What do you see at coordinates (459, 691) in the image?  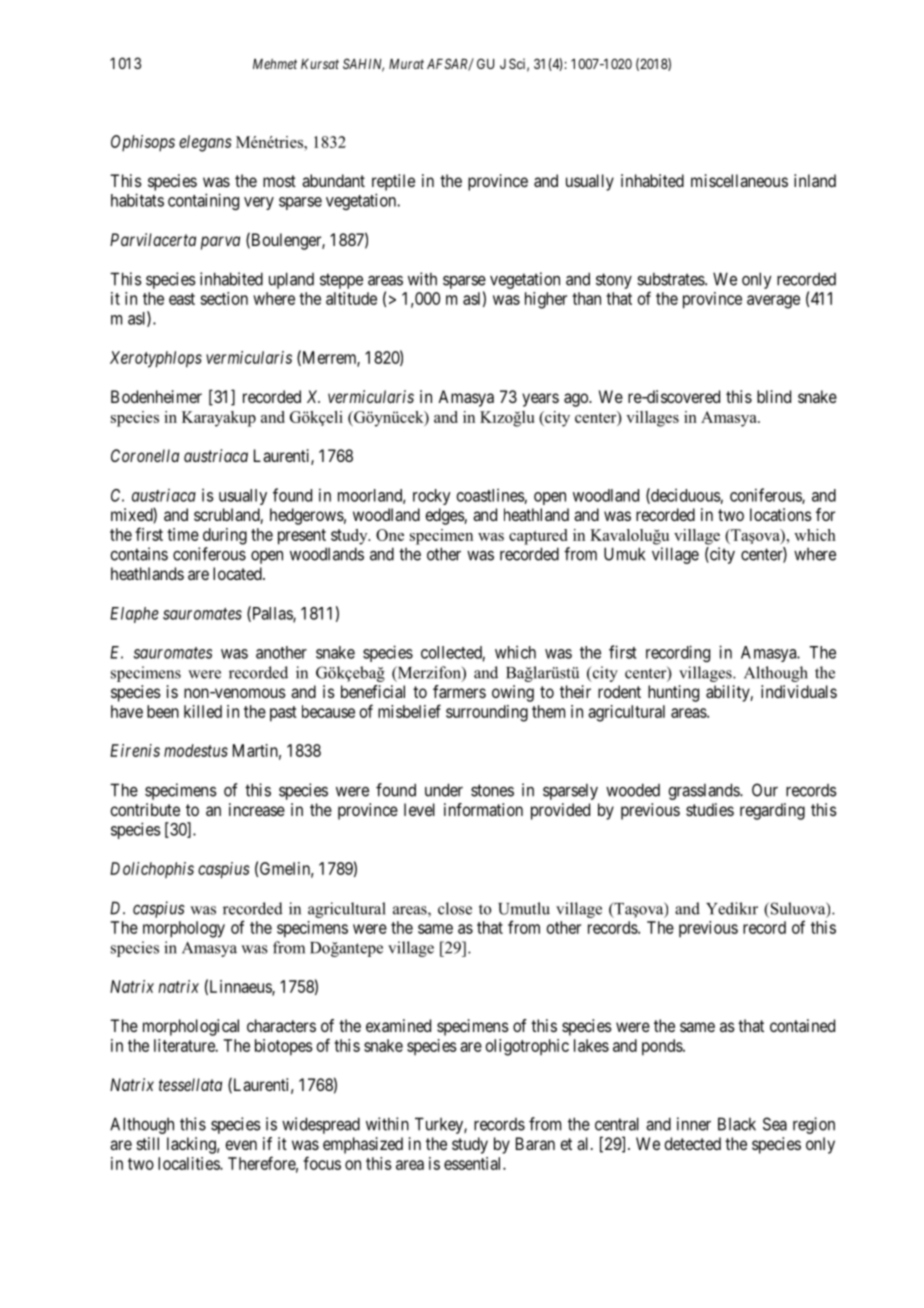 I see `farmers` at bounding box center [459, 691].
